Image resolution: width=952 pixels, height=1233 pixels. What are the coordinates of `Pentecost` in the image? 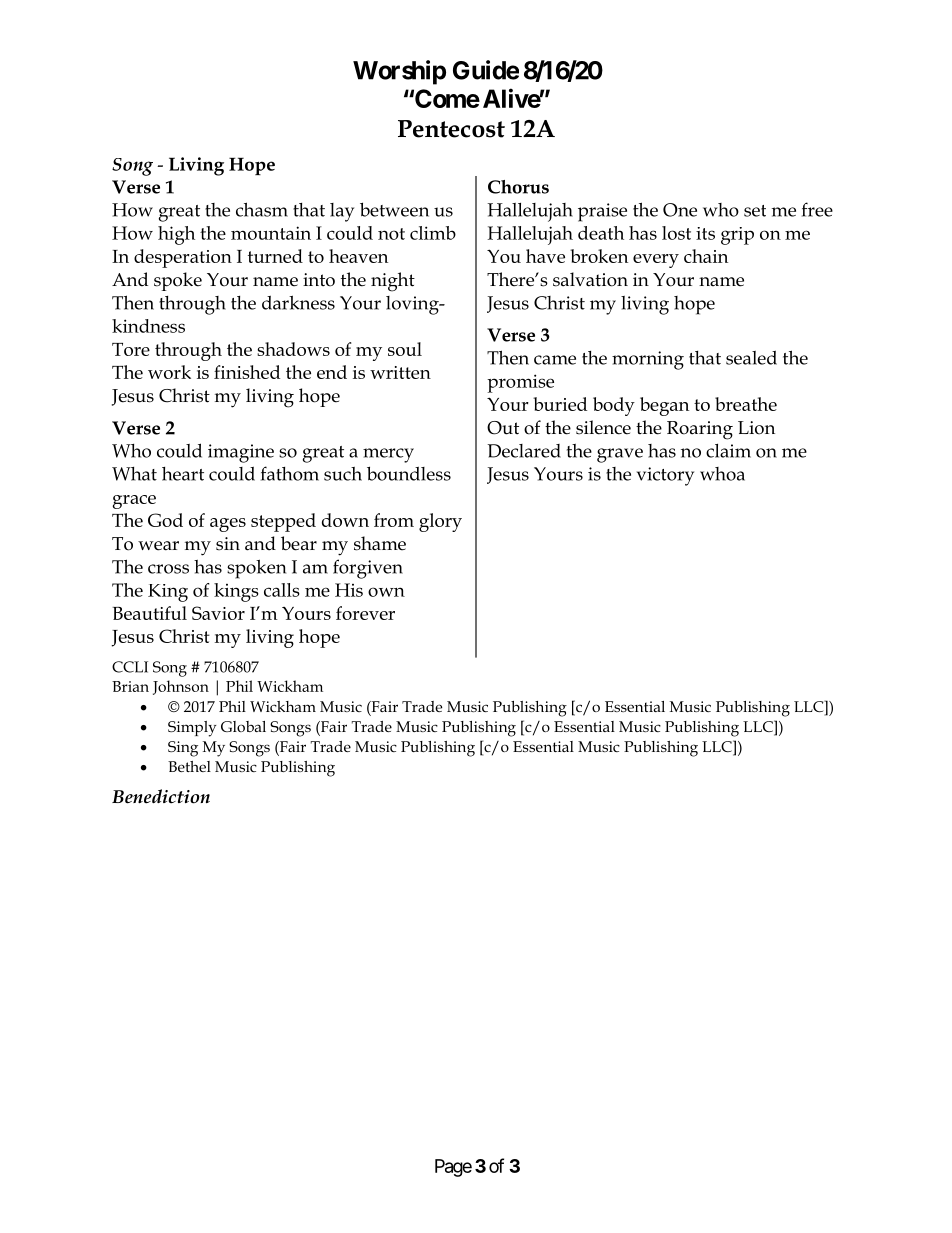 It's located at (451, 129).
